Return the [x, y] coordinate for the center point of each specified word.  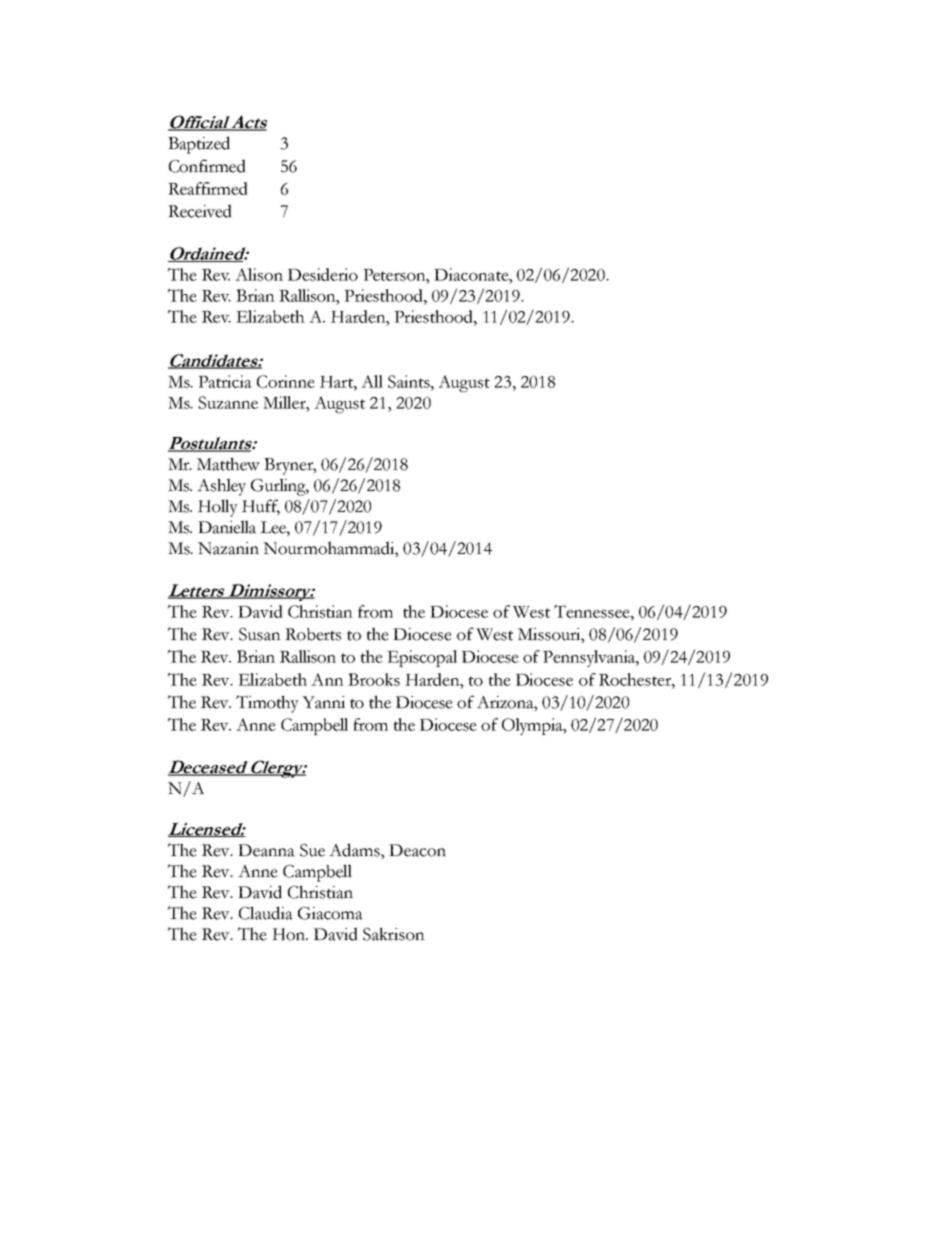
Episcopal [422, 658]
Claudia [266, 913]
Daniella [227, 527]
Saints [410, 381]
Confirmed [207, 166]
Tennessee [593, 611]
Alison [259, 274]
